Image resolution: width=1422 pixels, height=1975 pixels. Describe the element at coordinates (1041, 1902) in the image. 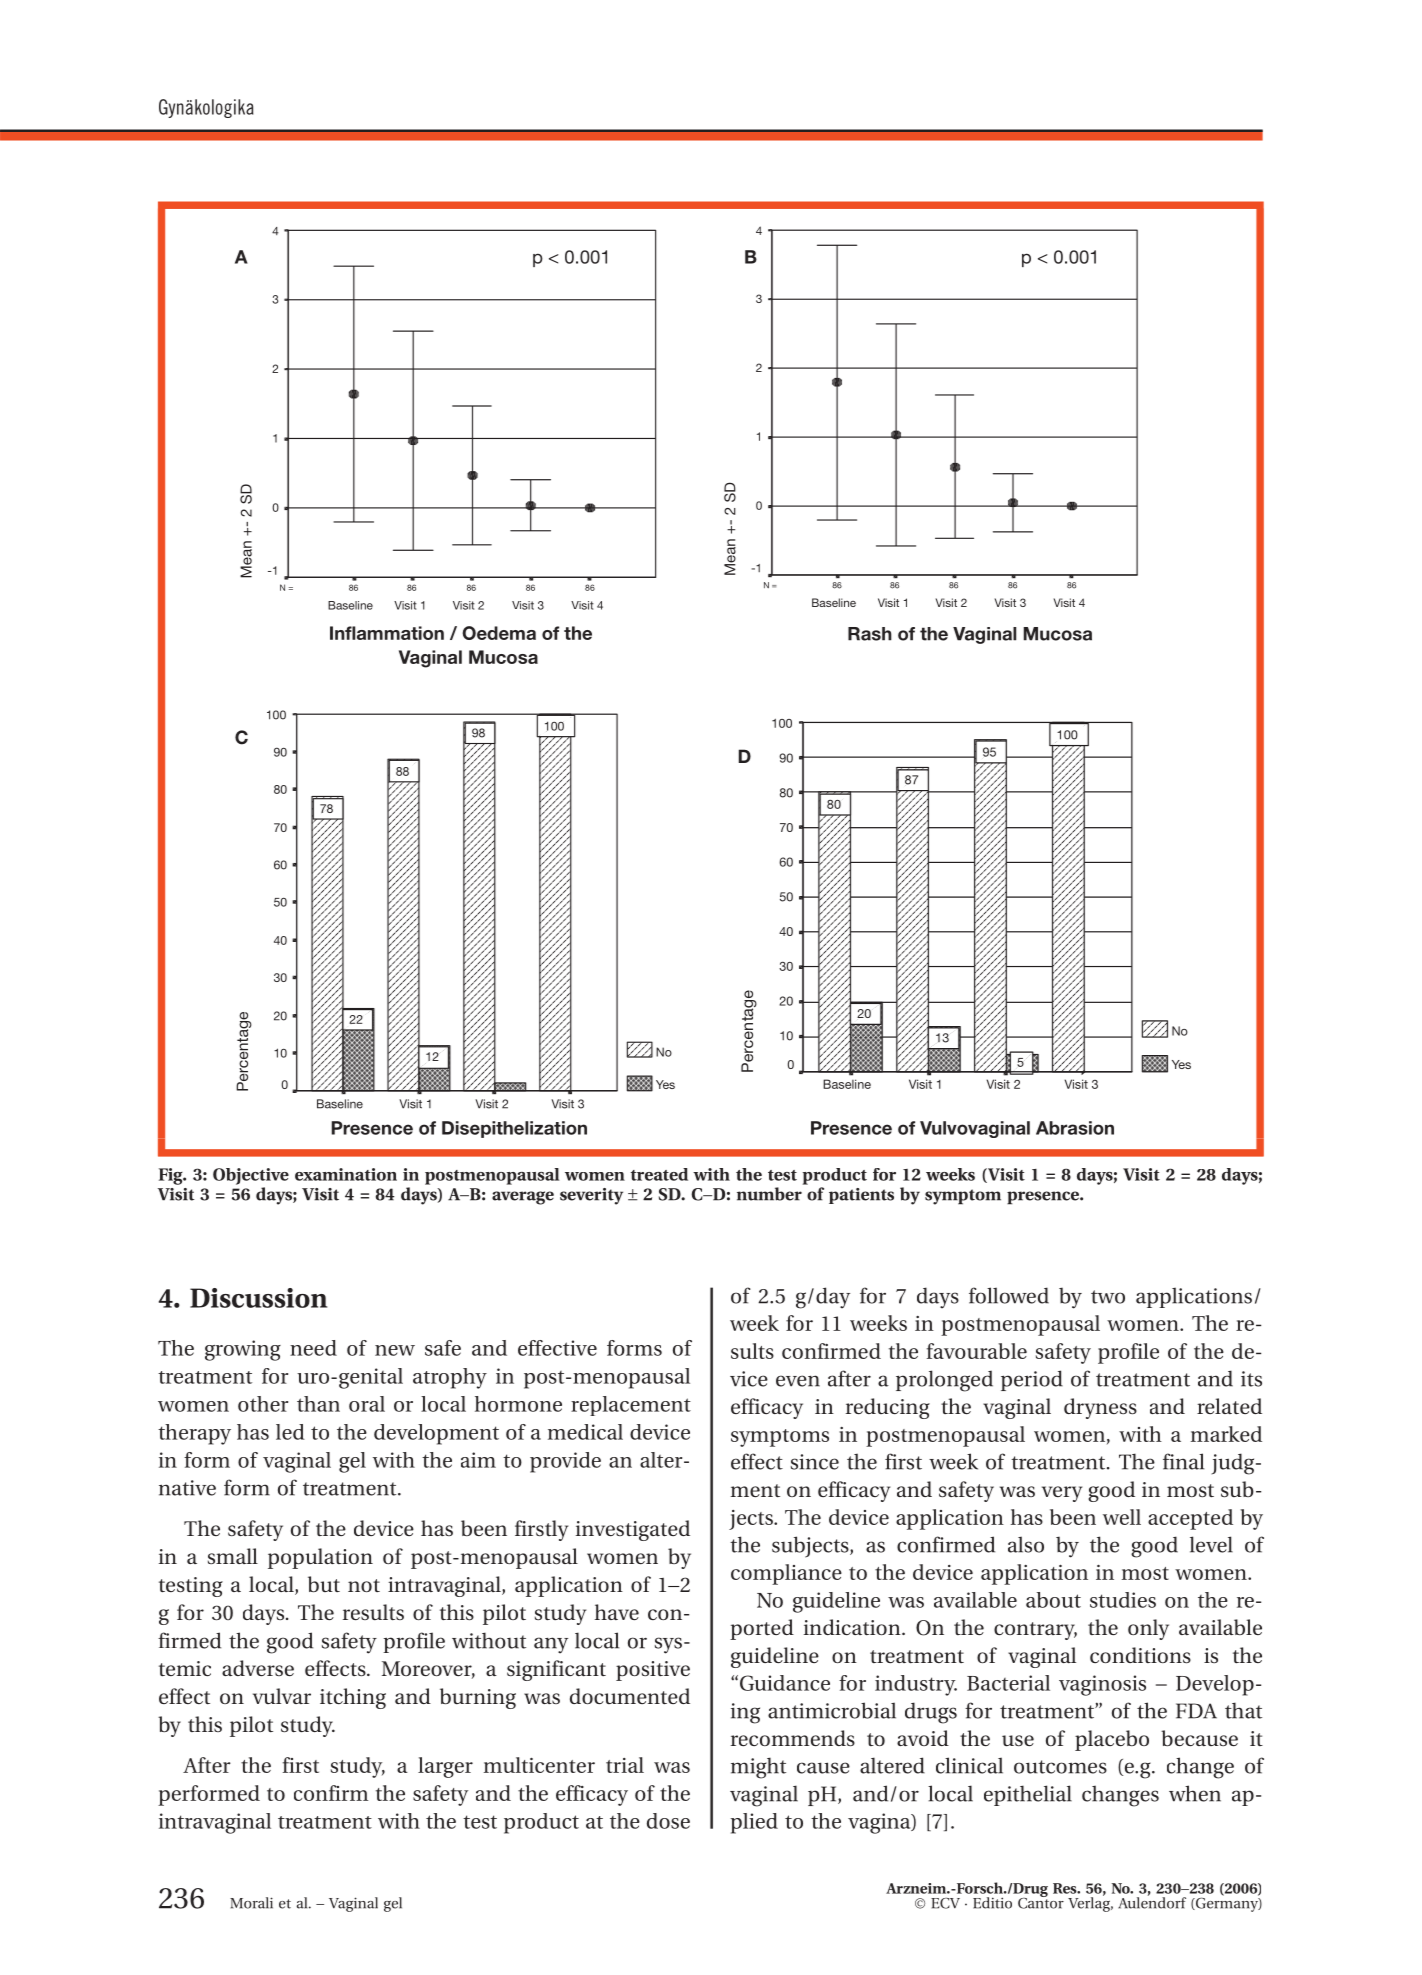

I see `Cantor` at that location.
